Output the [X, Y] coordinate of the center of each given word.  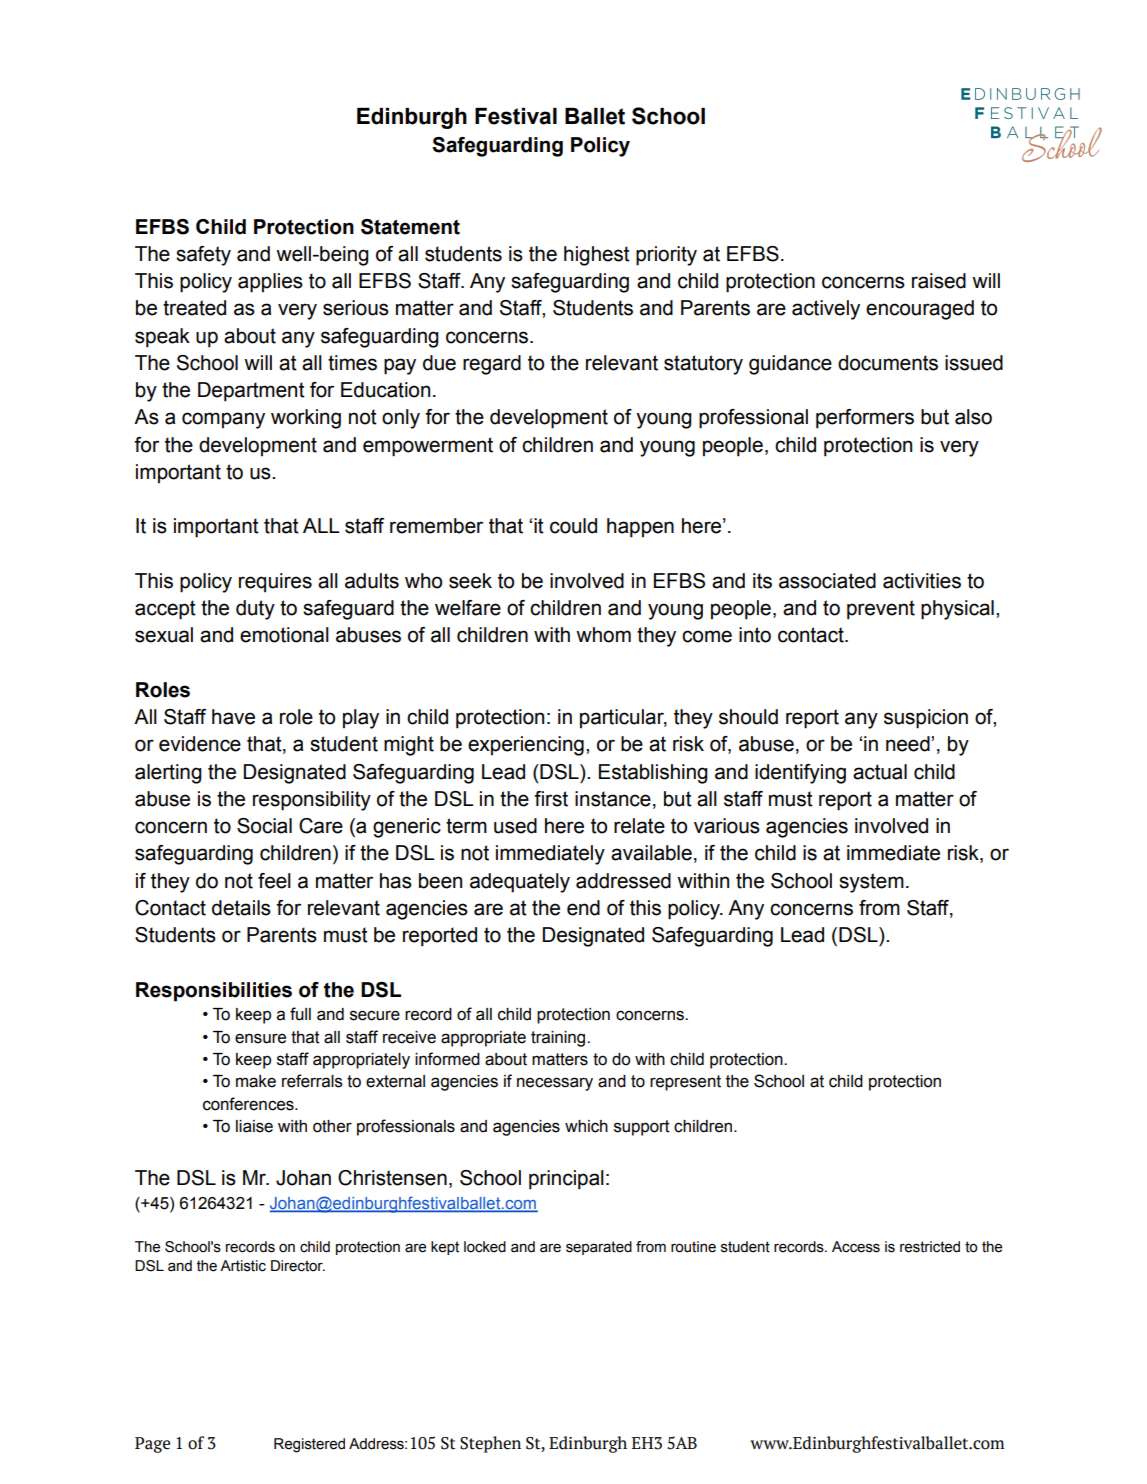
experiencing [526, 746]
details [241, 908]
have [233, 717]
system [871, 883]
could [573, 526]
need [909, 744]
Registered [309, 1445]
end [583, 908]
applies [270, 283]
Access [856, 1247]
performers [865, 419]
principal [566, 1180]
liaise [254, 1126]
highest [597, 256]
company [223, 420]
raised [939, 281]
